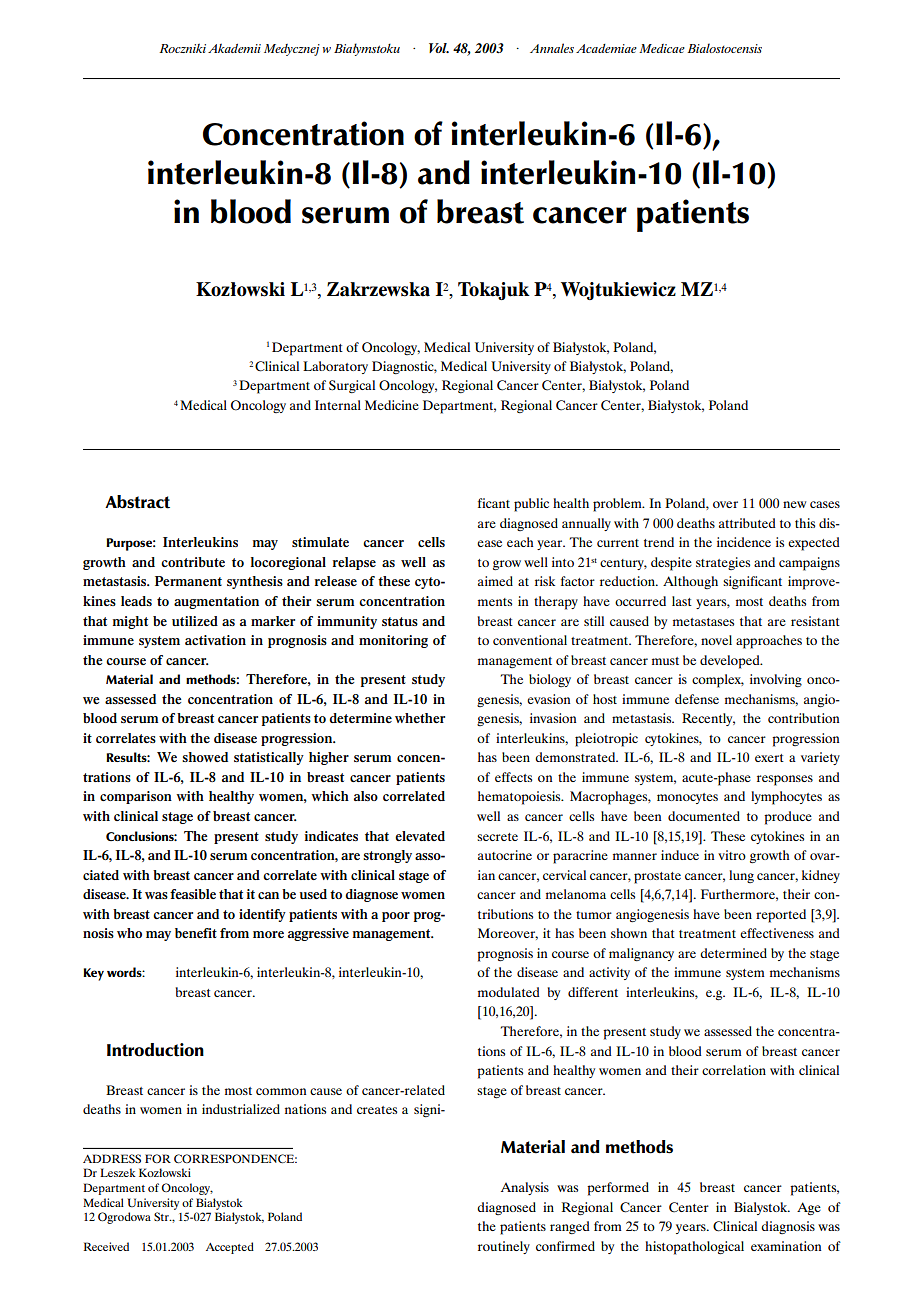 This screenshot has width=923, height=1316. What do you see at coordinates (694, 1248) in the screenshot?
I see `histopathological` at bounding box center [694, 1248].
